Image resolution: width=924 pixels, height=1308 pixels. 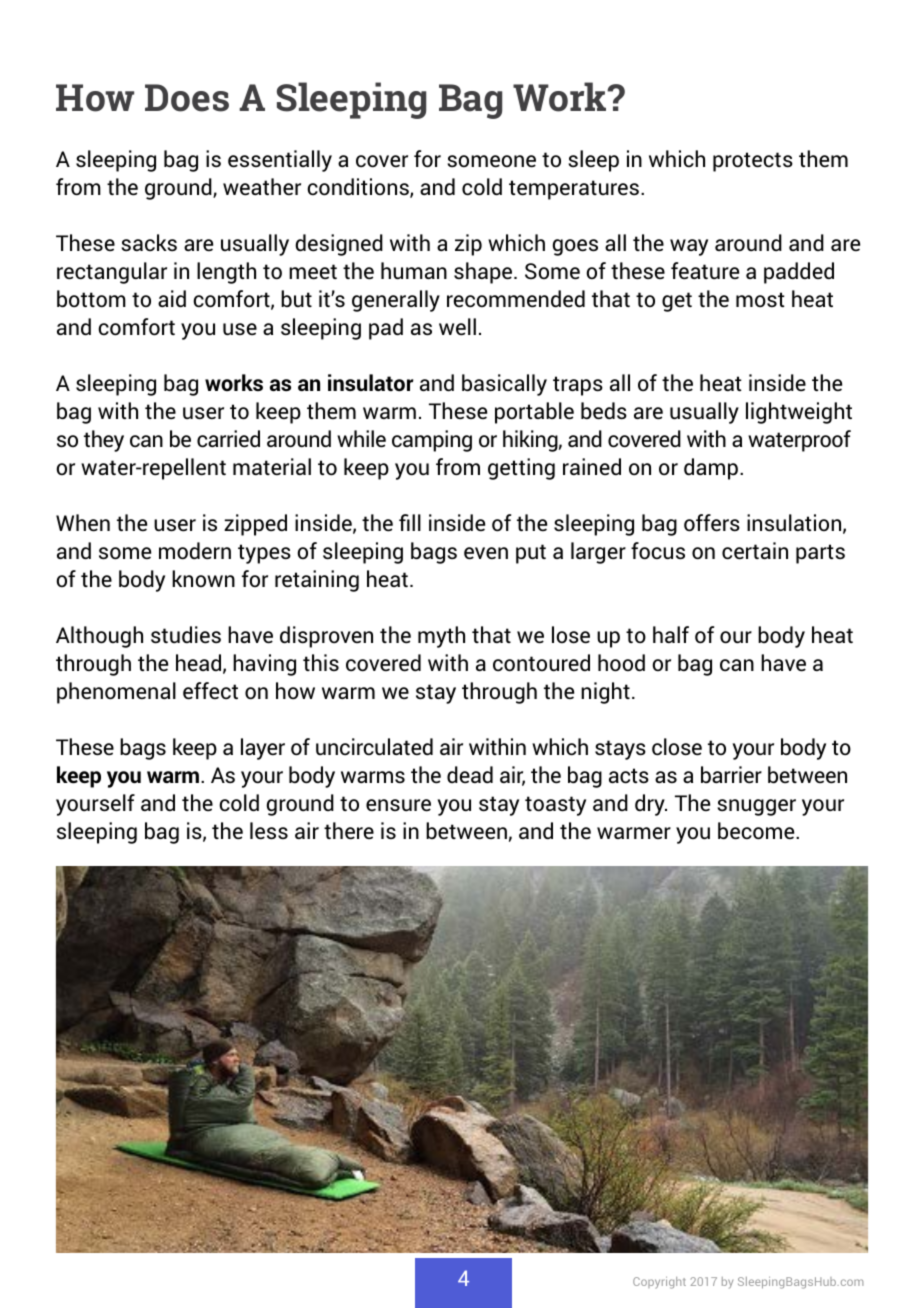 I want to click on Does, so click(x=187, y=98).
